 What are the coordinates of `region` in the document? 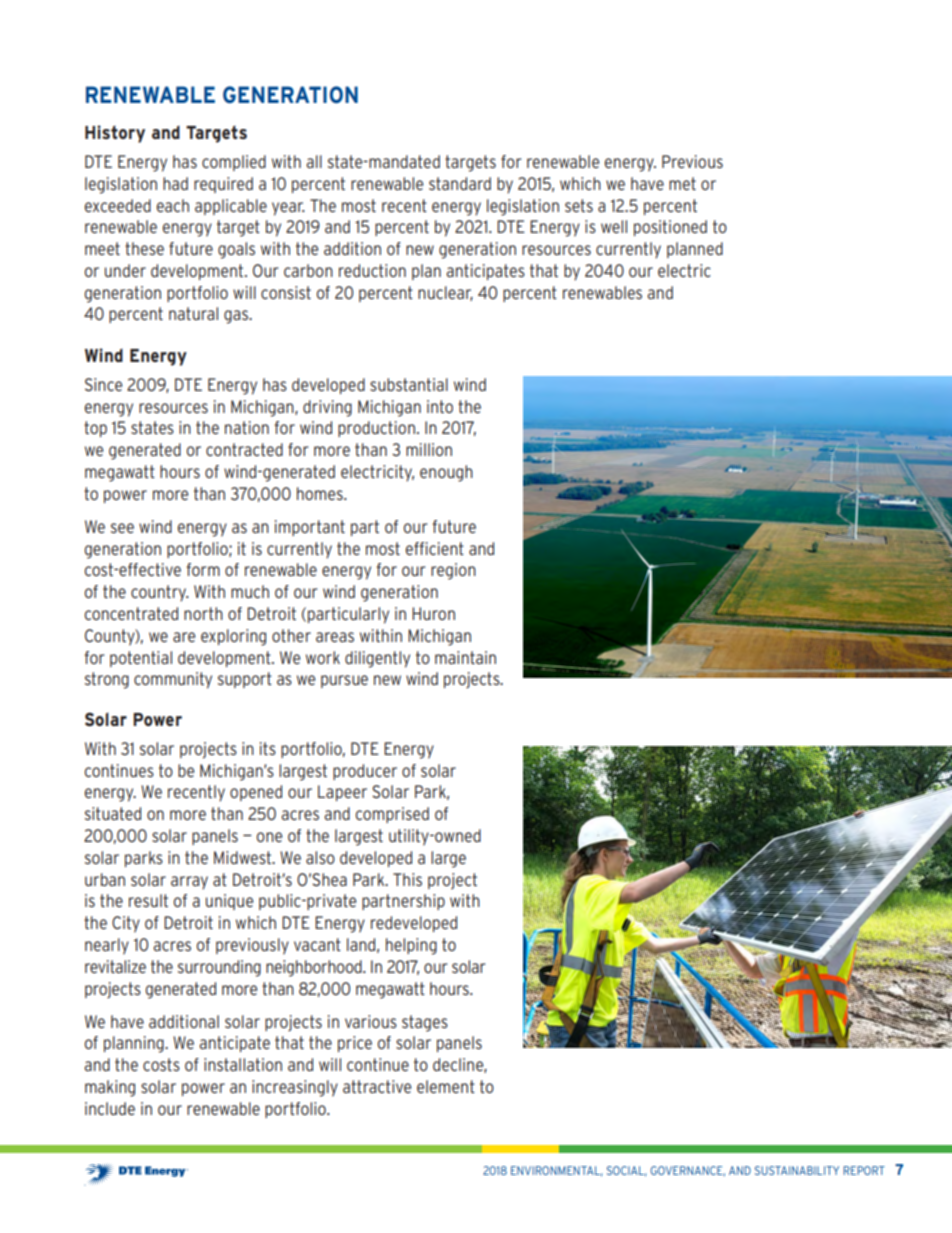 It's located at (453, 571).
